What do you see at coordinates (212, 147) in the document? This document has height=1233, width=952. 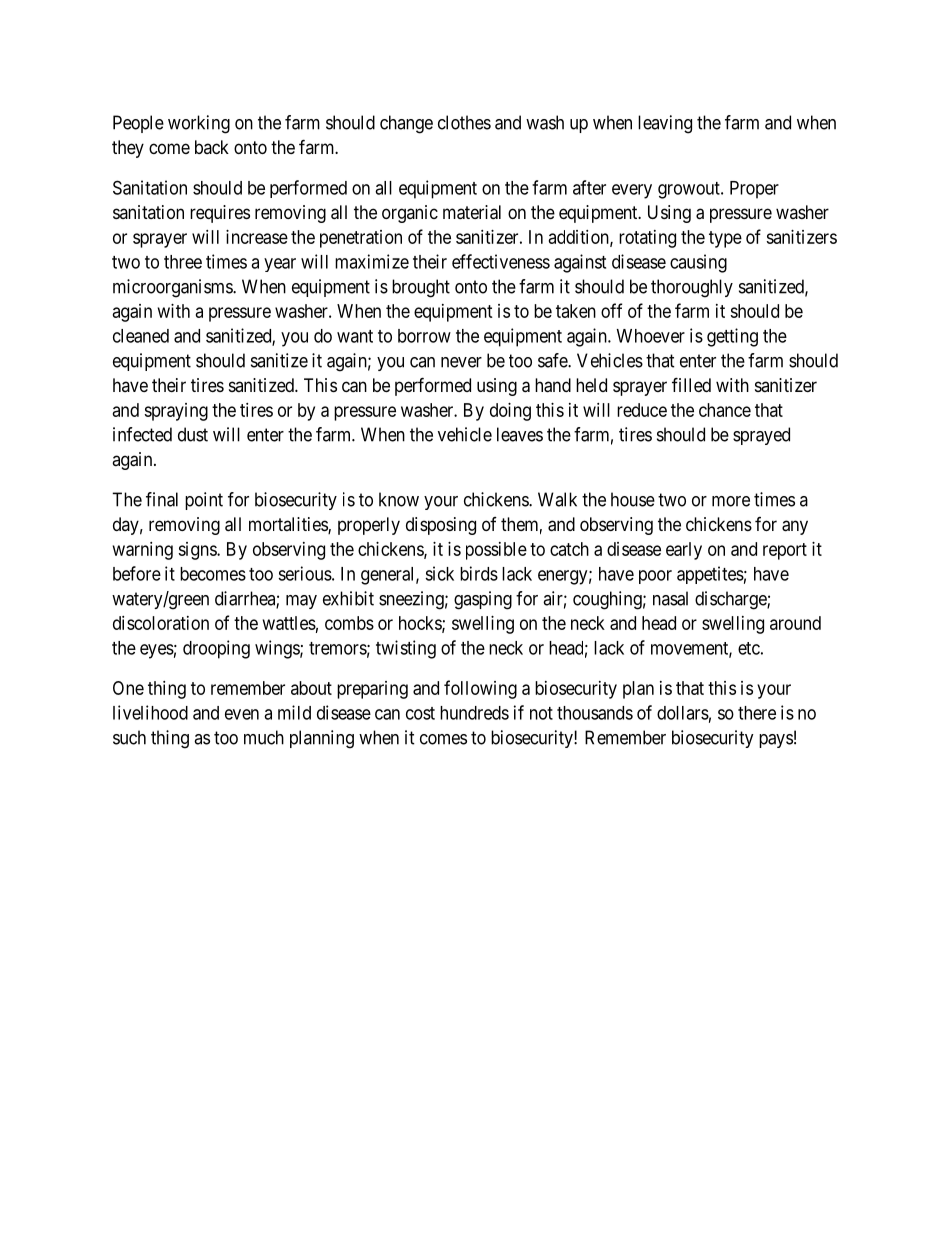 I see `back` at bounding box center [212, 147].
